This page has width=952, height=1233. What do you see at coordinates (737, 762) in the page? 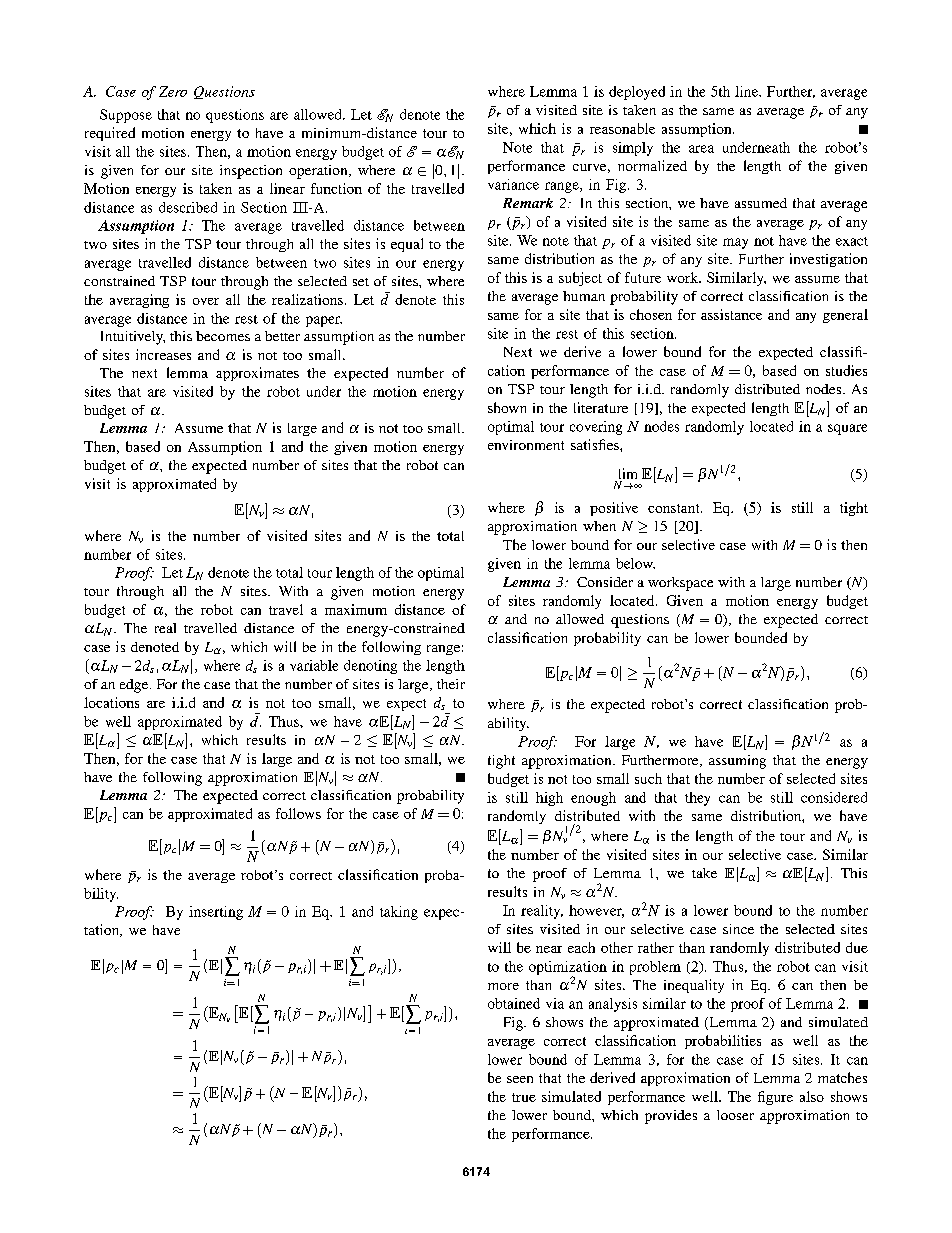
I see `assuming` at bounding box center [737, 762].
